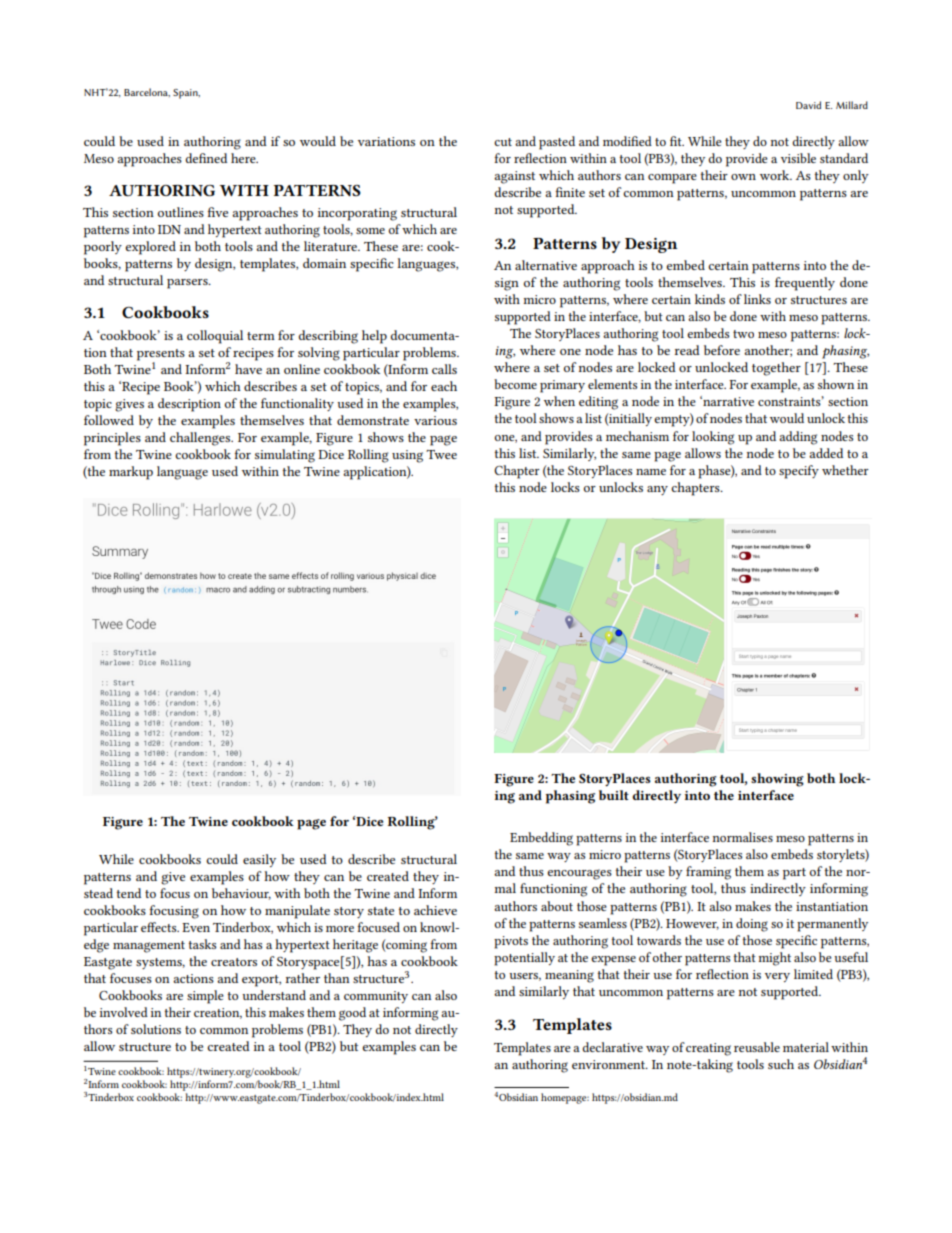  What do you see at coordinates (205, 997) in the page?
I see `simple` at bounding box center [205, 997].
